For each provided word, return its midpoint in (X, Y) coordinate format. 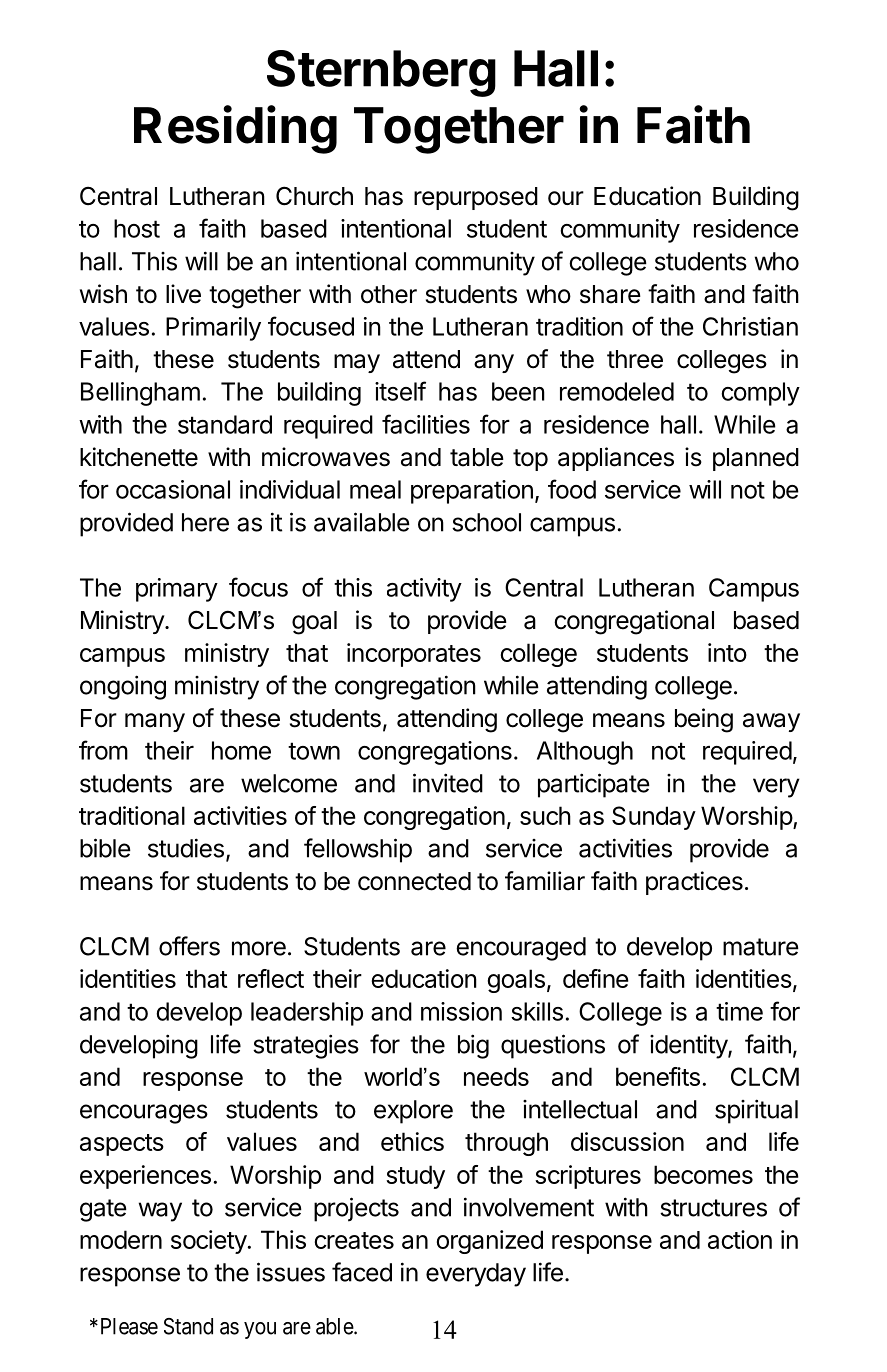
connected (414, 881)
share (610, 294)
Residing (235, 129)
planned (756, 459)
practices (694, 883)
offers (189, 946)
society (209, 1242)
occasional (173, 489)
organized (490, 1242)
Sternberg (381, 73)
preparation (472, 492)
